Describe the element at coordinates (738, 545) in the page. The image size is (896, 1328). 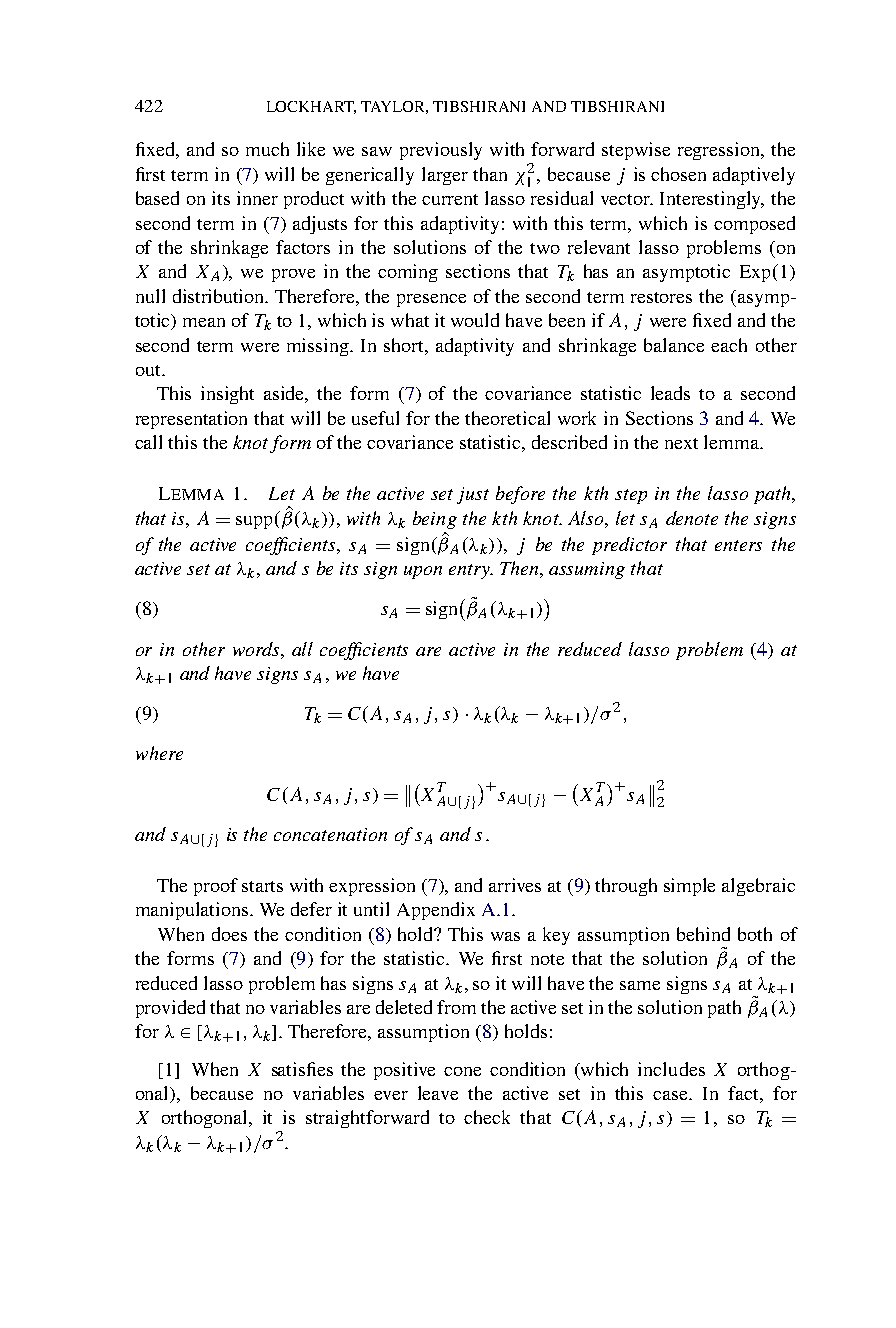
I see `enters` at that location.
